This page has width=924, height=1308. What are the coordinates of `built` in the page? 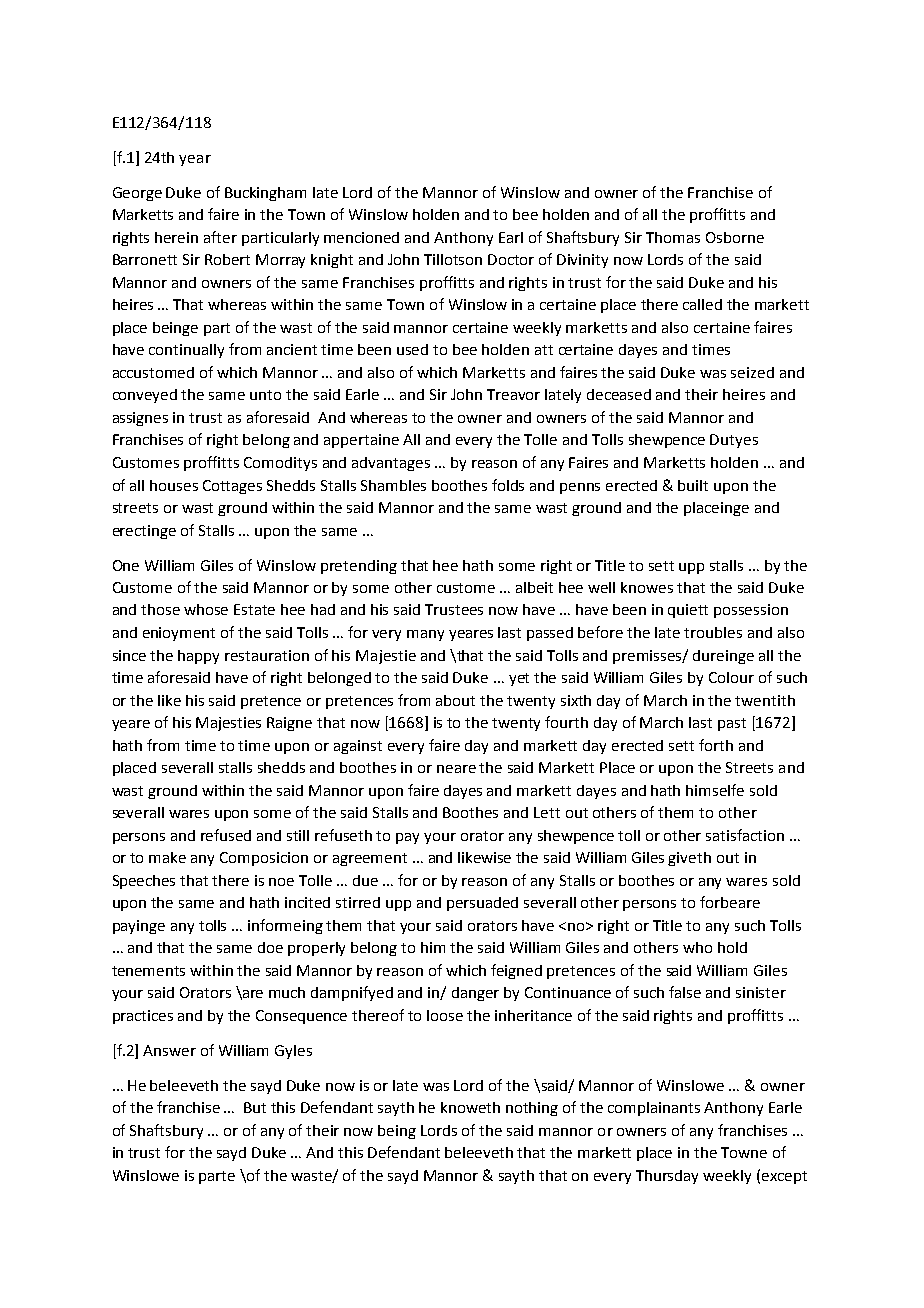 It's located at (693, 485).
